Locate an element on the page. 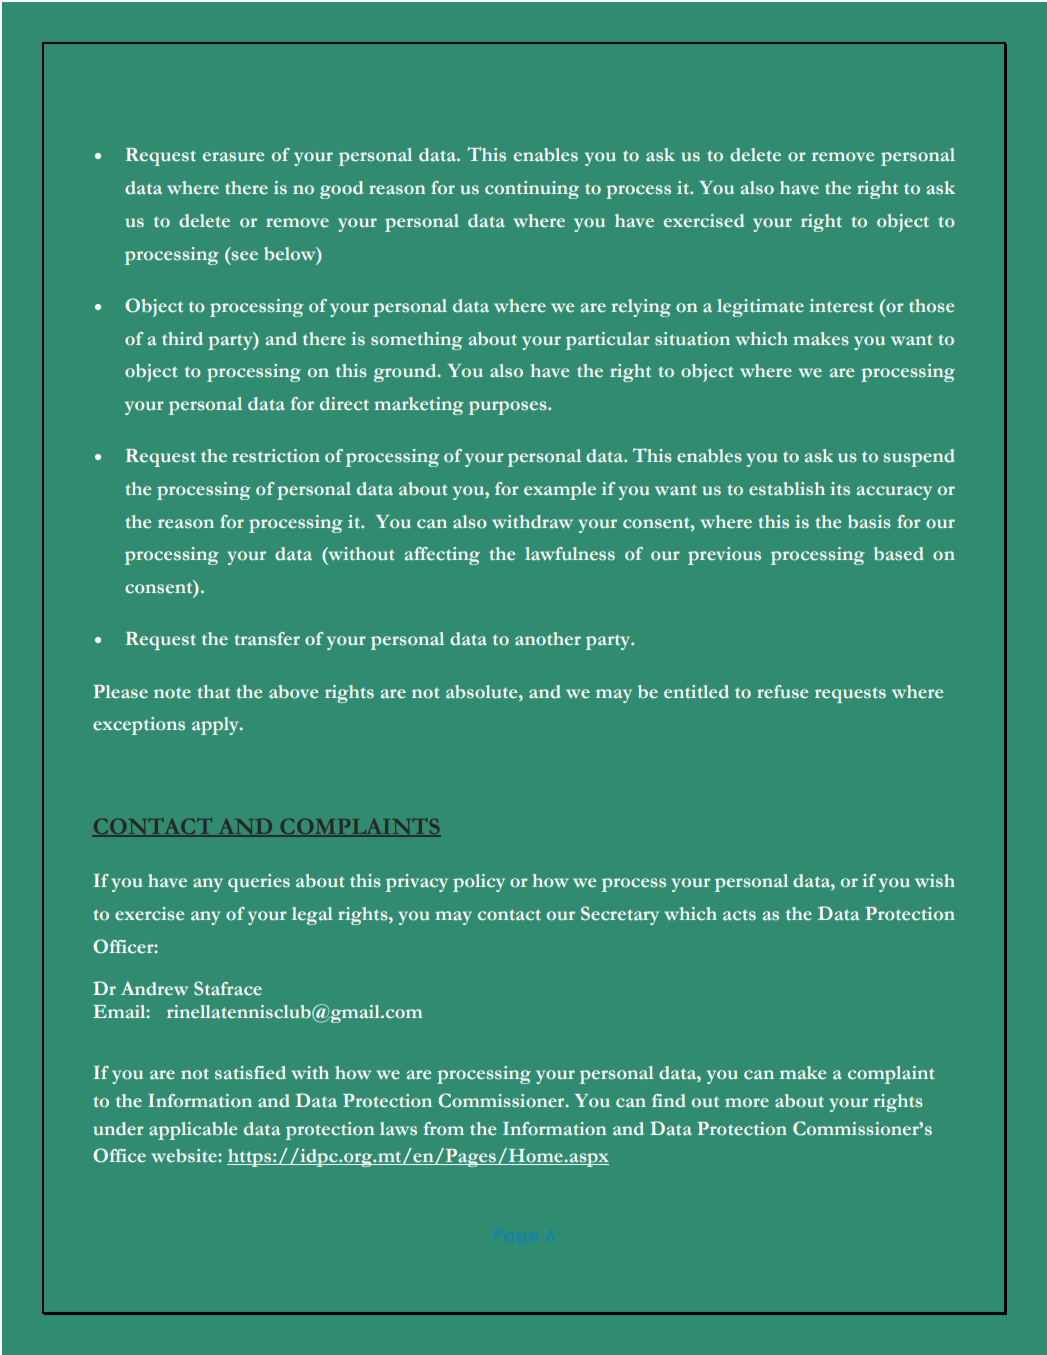  erasure is located at coordinates (233, 157).
